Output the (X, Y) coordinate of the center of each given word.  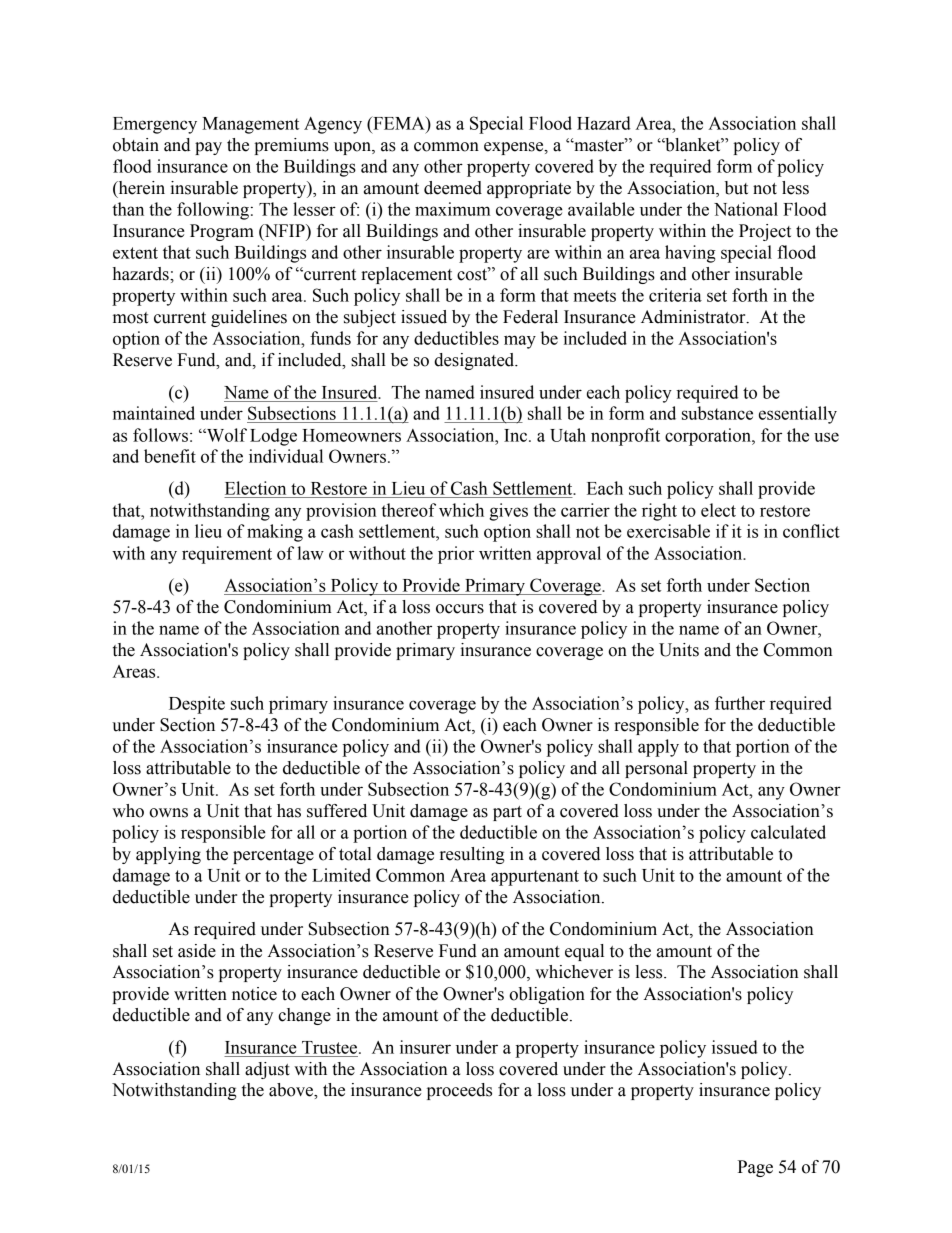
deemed (453, 188)
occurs (460, 609)
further (740, 703)
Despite (197, 705)
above (292, 1090)
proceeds (459, 1091)
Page (755, 1168)
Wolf (226, 435)
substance (717, 413)
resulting (472, 855)
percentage (273, 856)
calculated (788, 832)
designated (475, 361)
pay (208, 148)
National (746, 209)
